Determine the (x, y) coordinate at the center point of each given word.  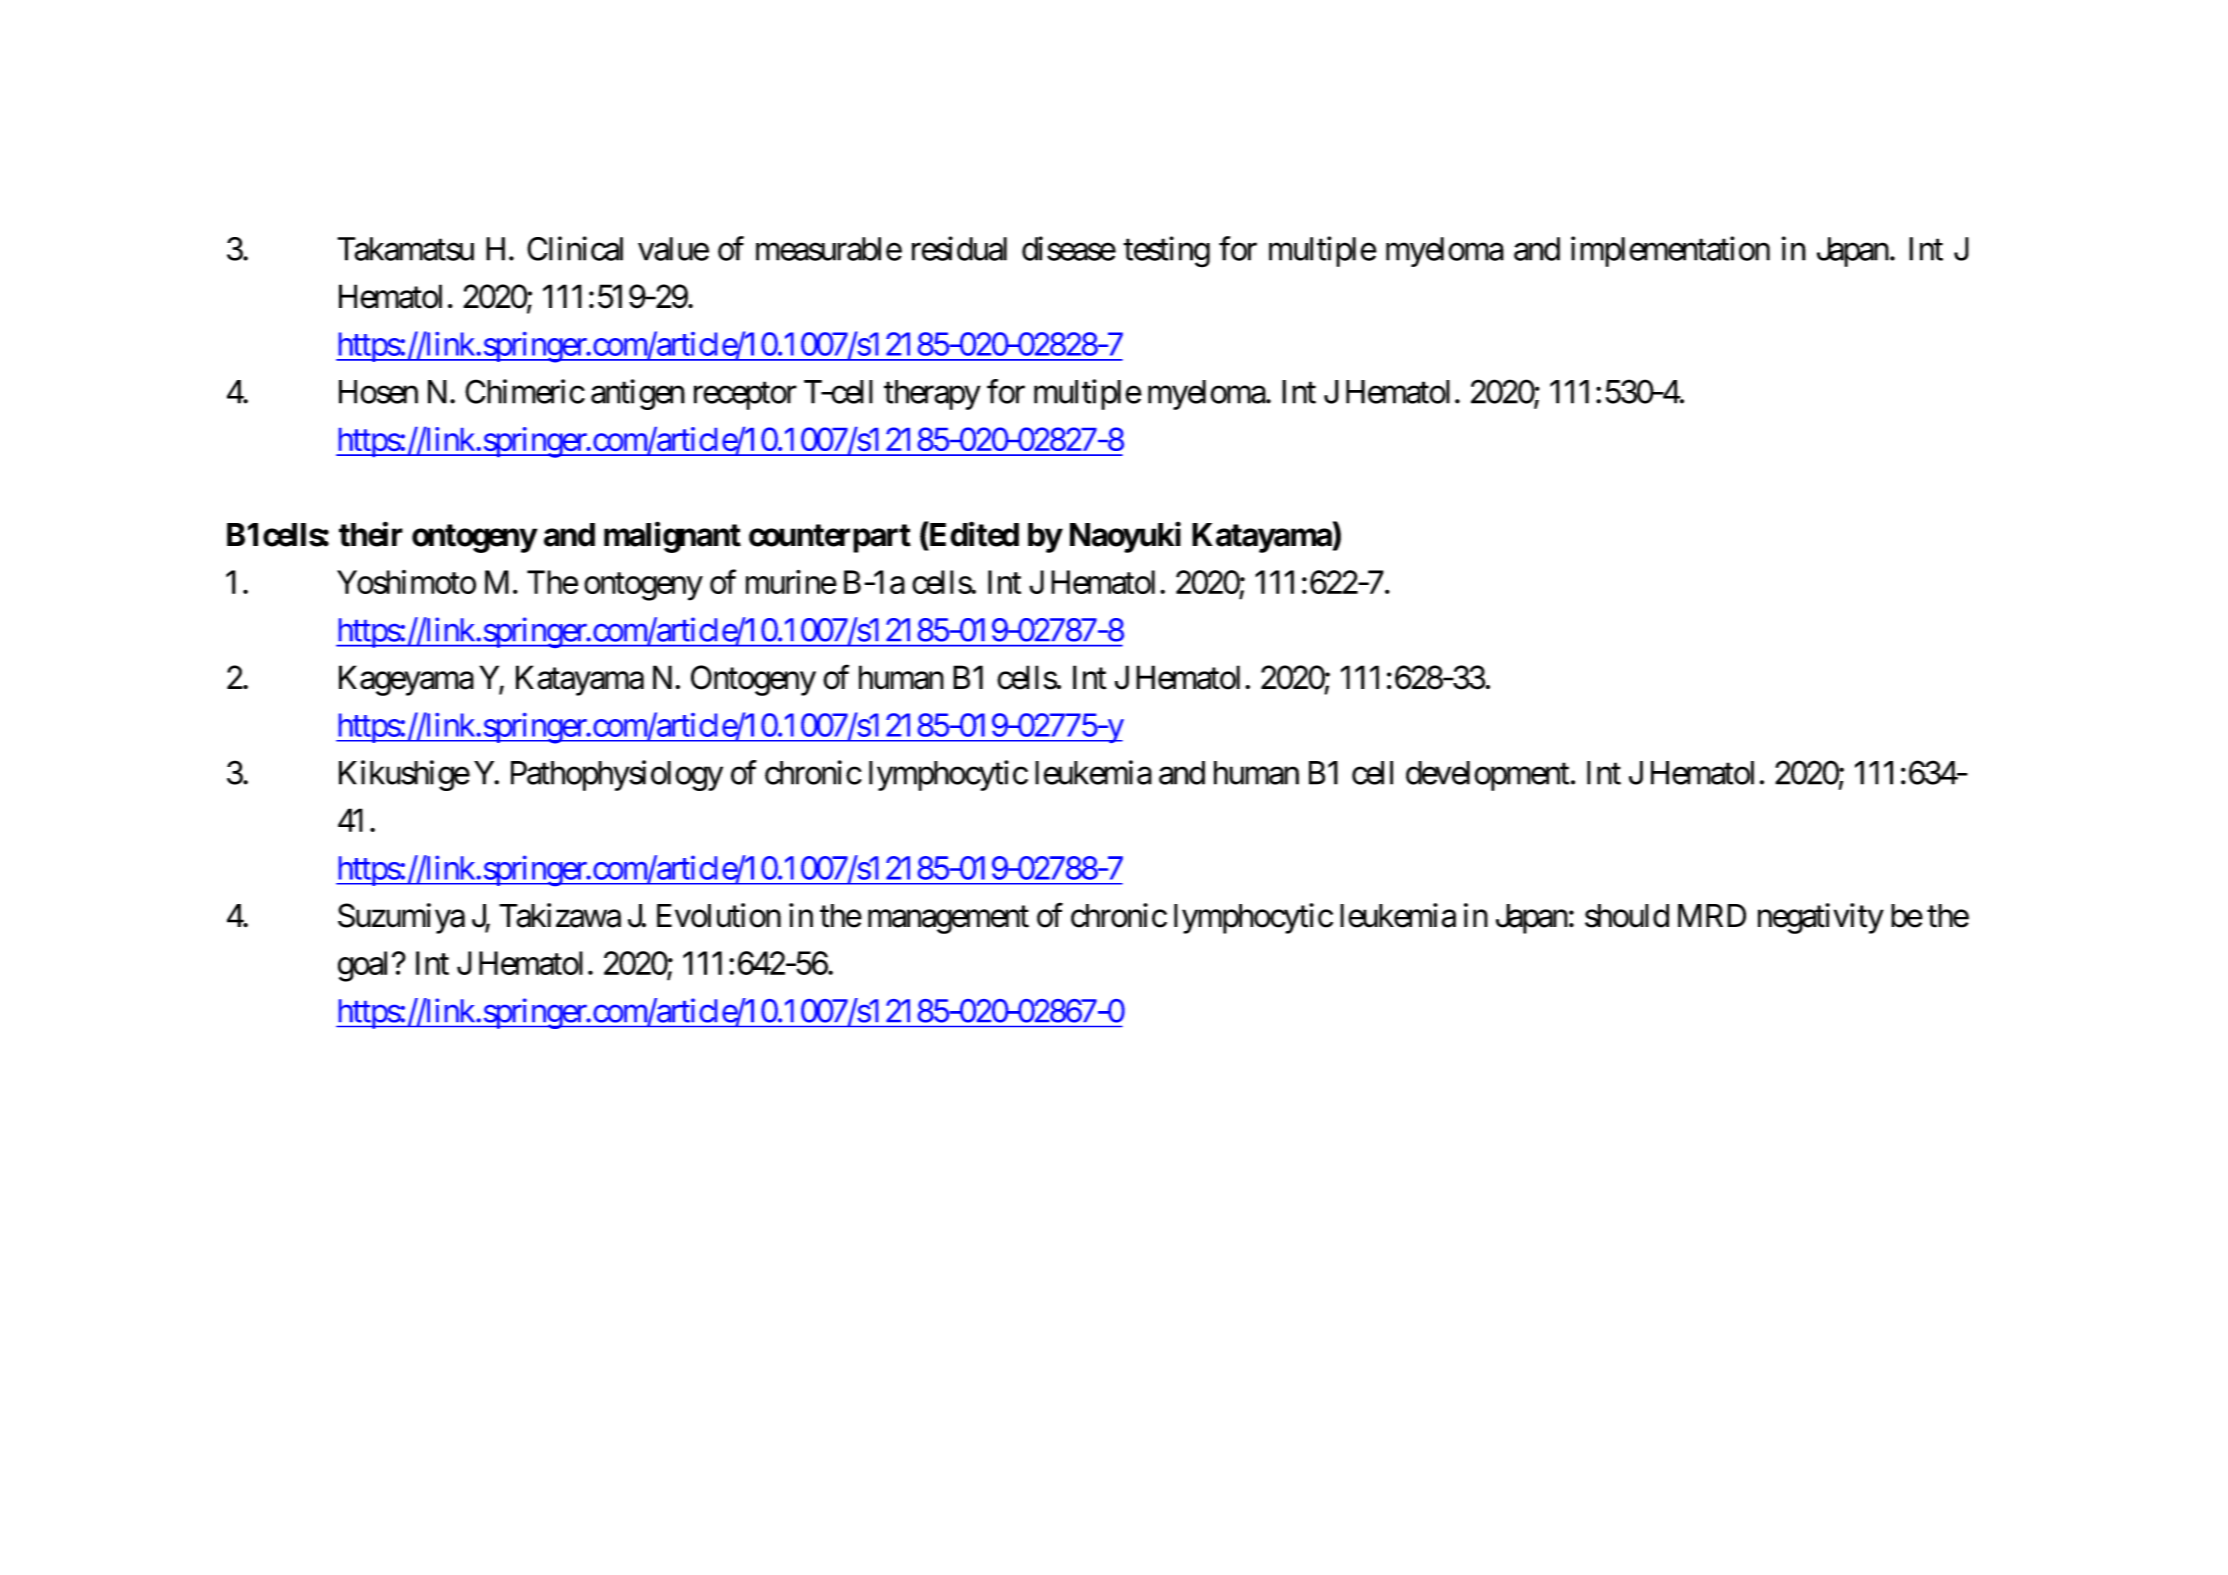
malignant (672, 537)
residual (959, 248)
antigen (638, 394)
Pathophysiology (617, 775)
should (1627, 916)
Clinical (575, 248)
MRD (1712, 915)
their (371, 534)
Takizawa (560, 915)
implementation (1670, 251)
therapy (932, 395)
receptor (745, 396)
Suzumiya (401, 918)
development (1487, 776)
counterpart (830, 538)
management (948, 920)
